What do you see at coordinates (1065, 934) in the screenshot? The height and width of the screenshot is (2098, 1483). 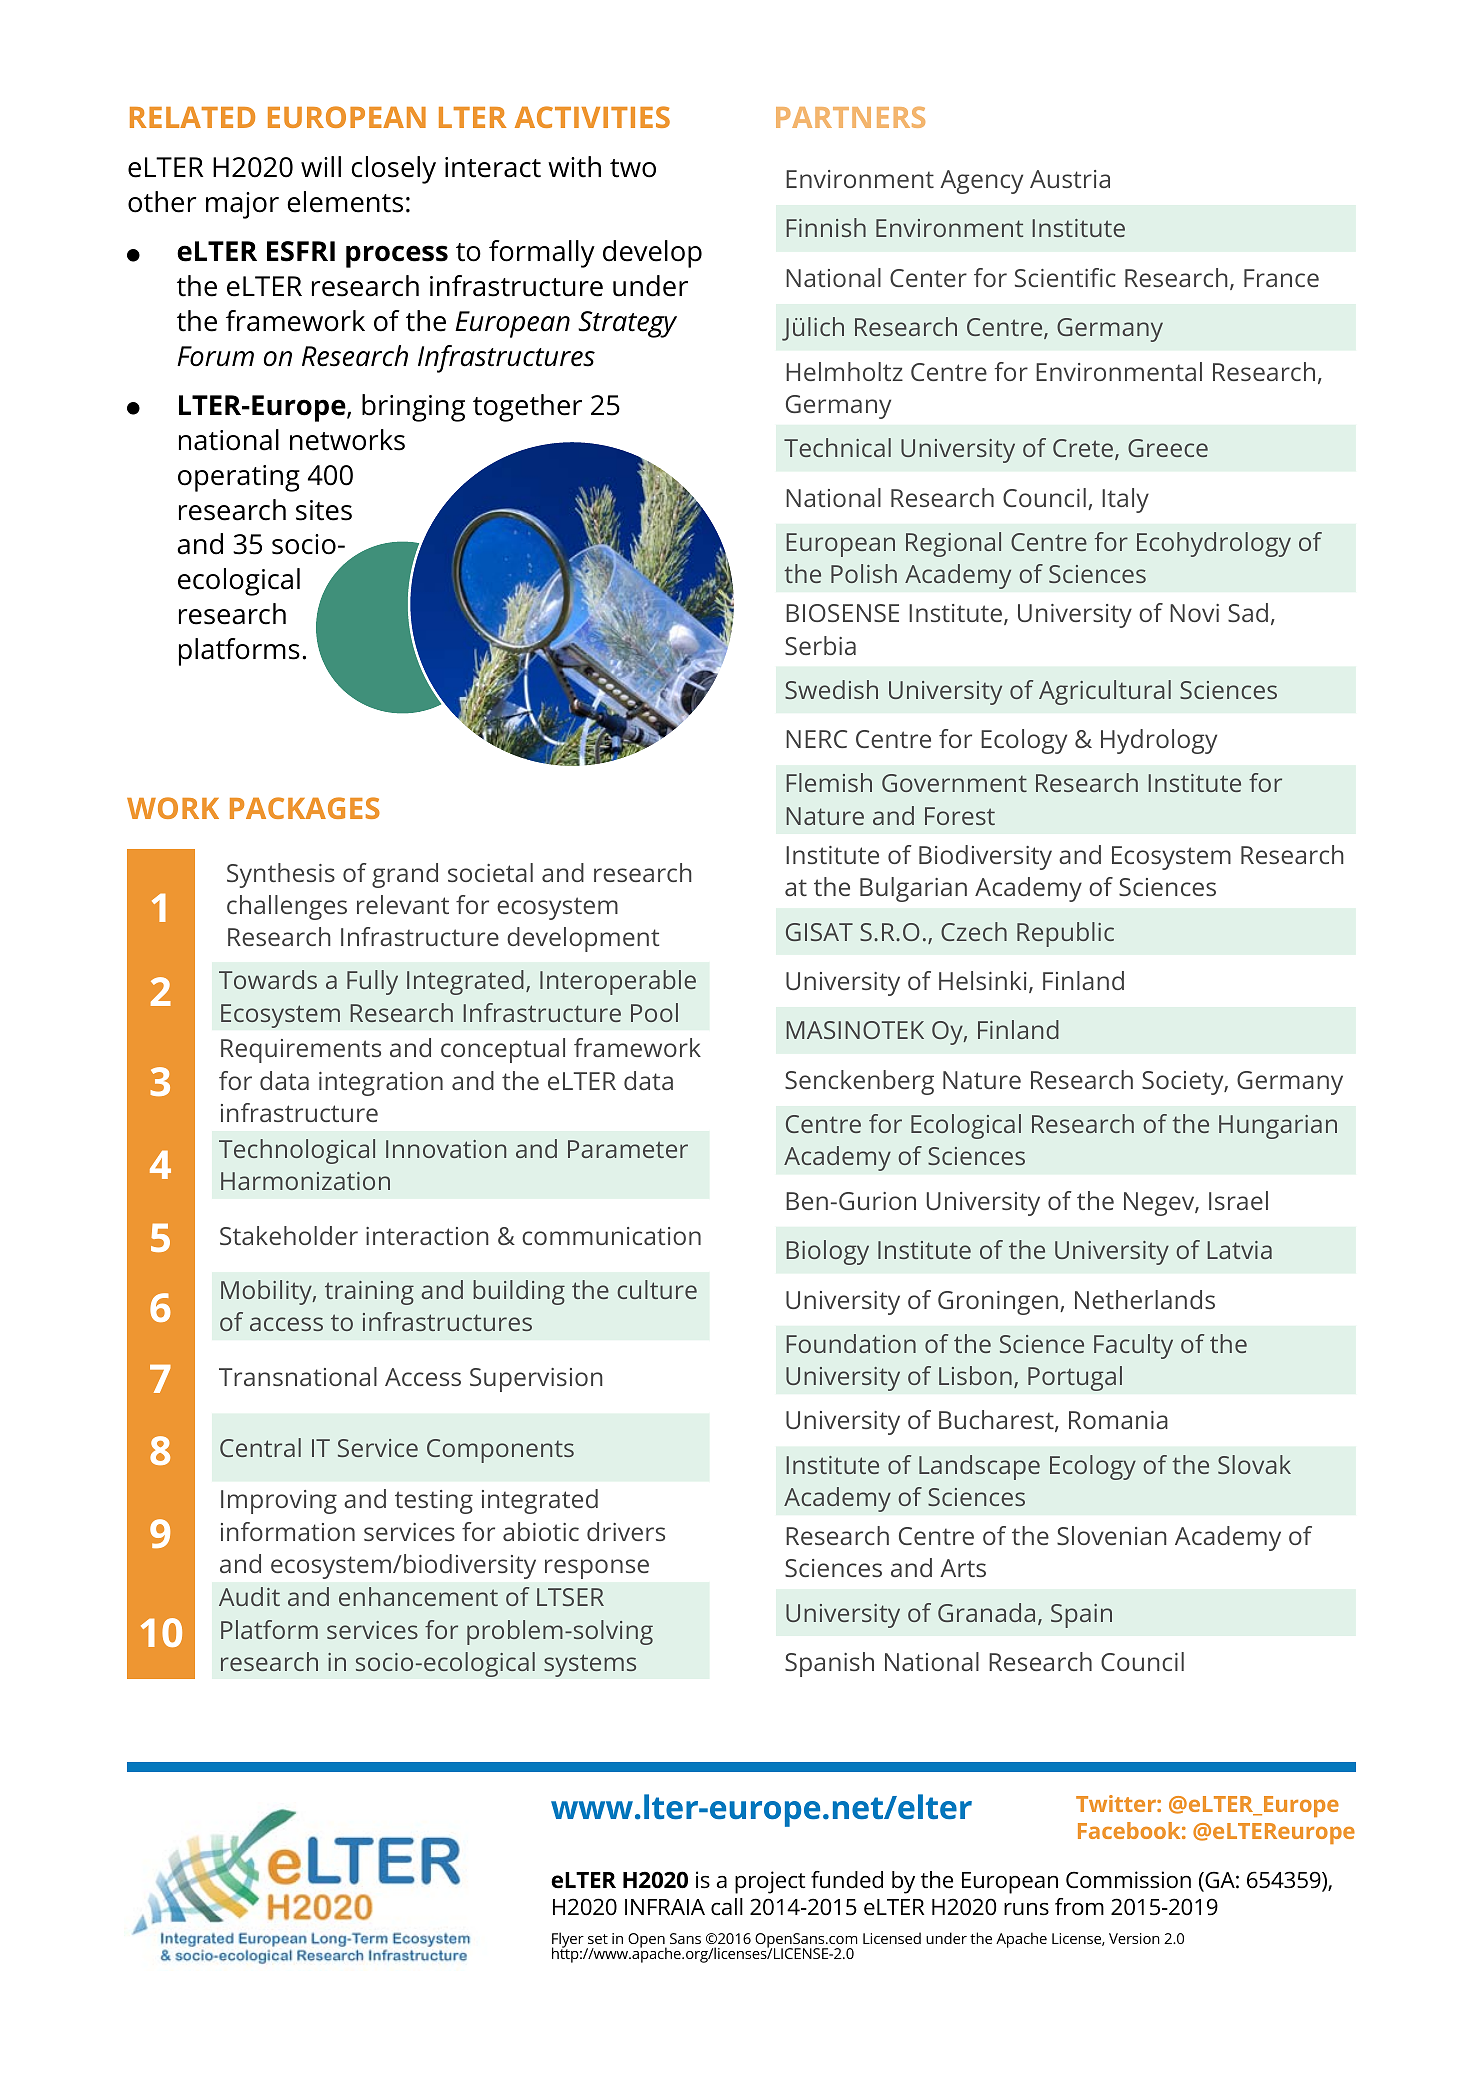 I see `Republic` at bounding box center [1065, 934].
